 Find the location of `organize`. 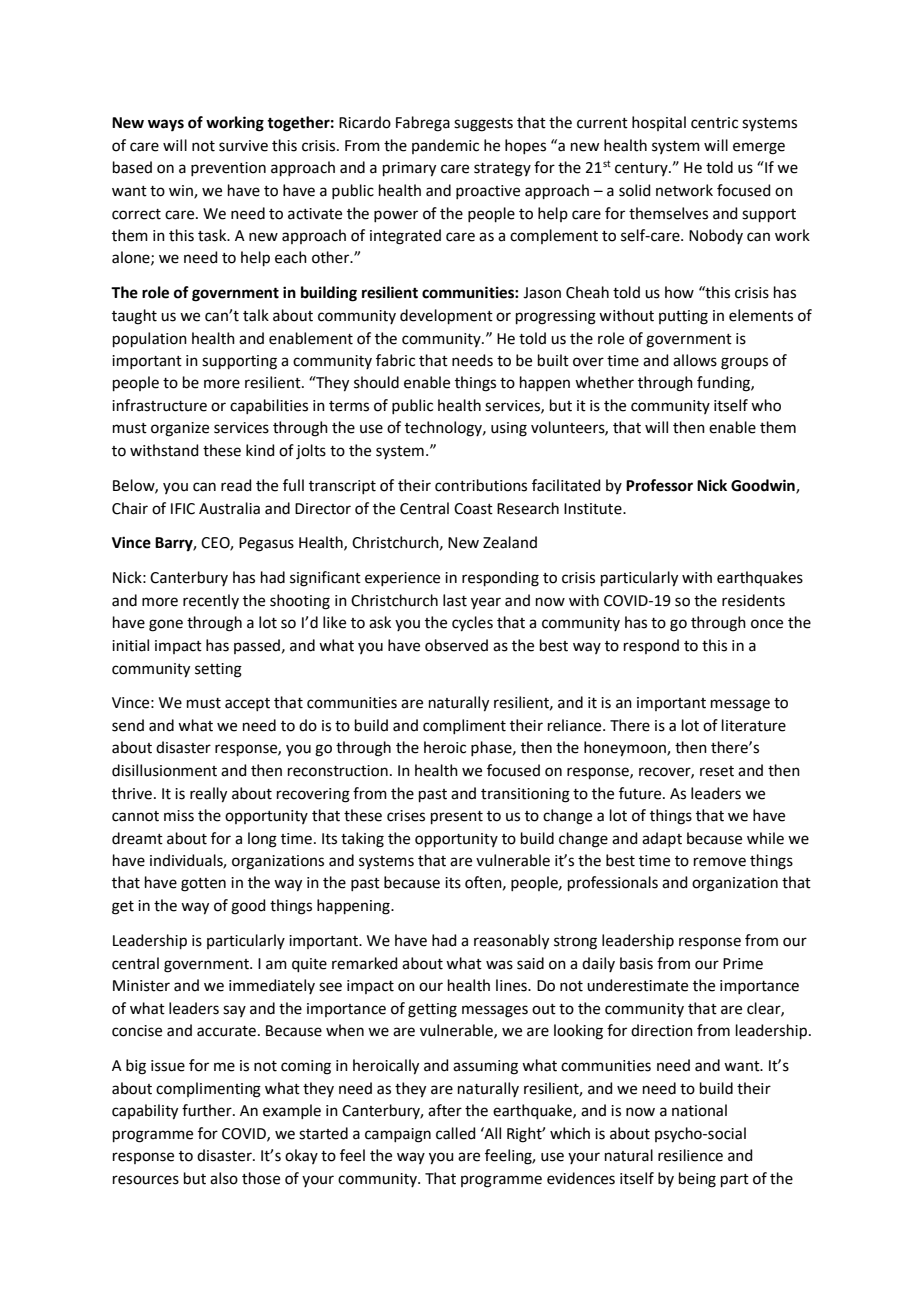

organize is located at coordinates (180, 429).
